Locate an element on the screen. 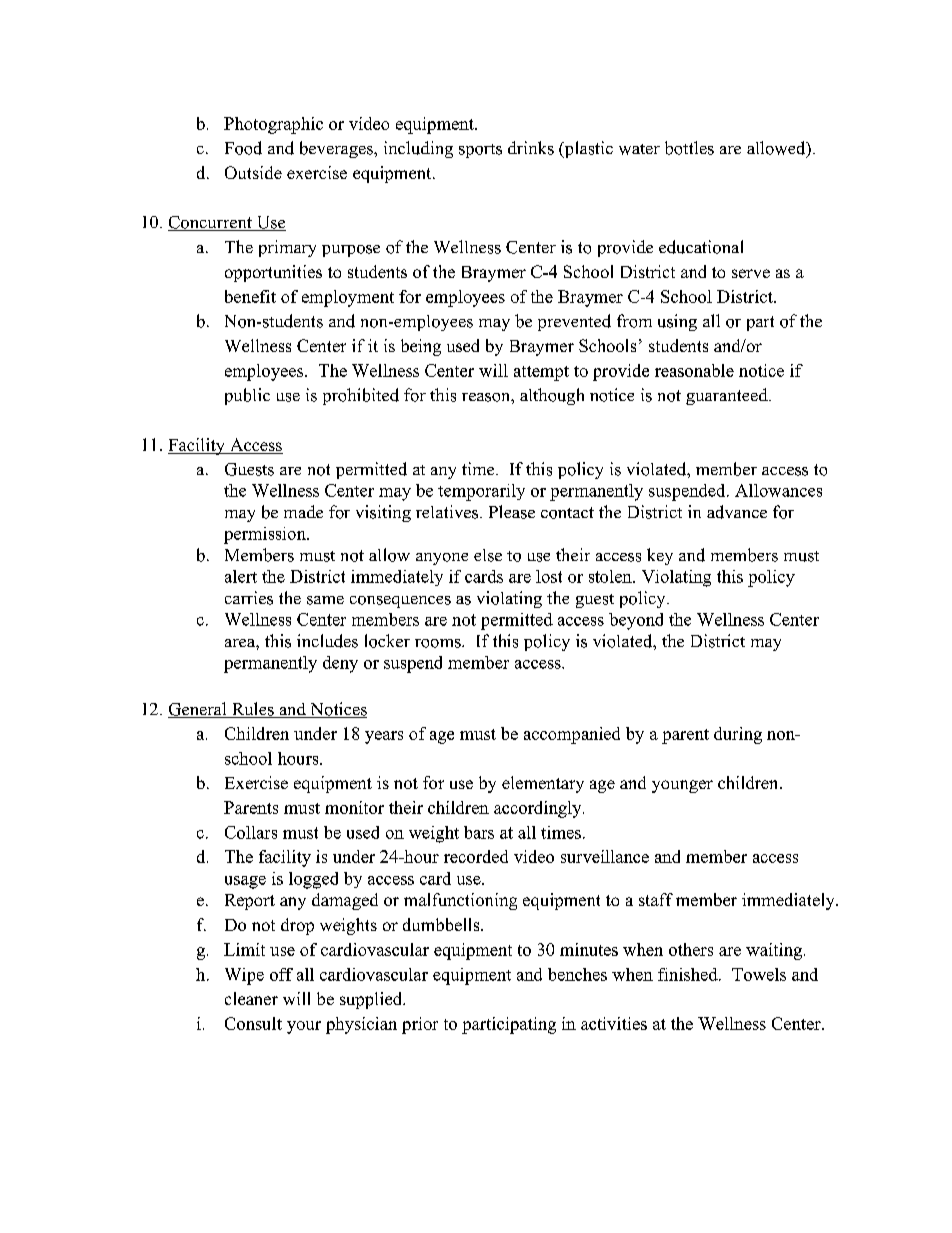 This screenshot has height=1233, width=952. bars is located at coordinates (479, 832).
